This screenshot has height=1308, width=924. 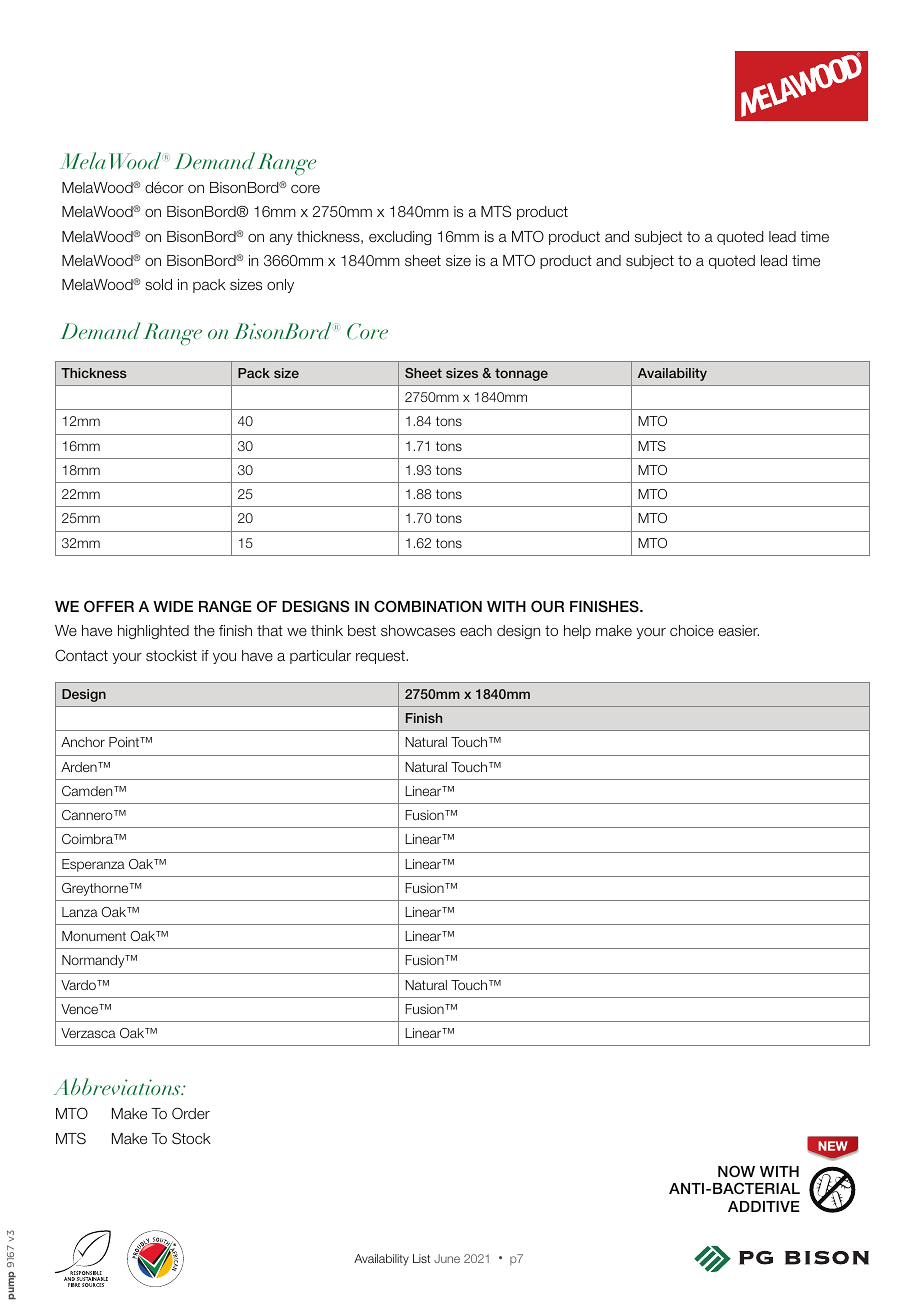 I want to click on easier, so click(x=739, y=631).
